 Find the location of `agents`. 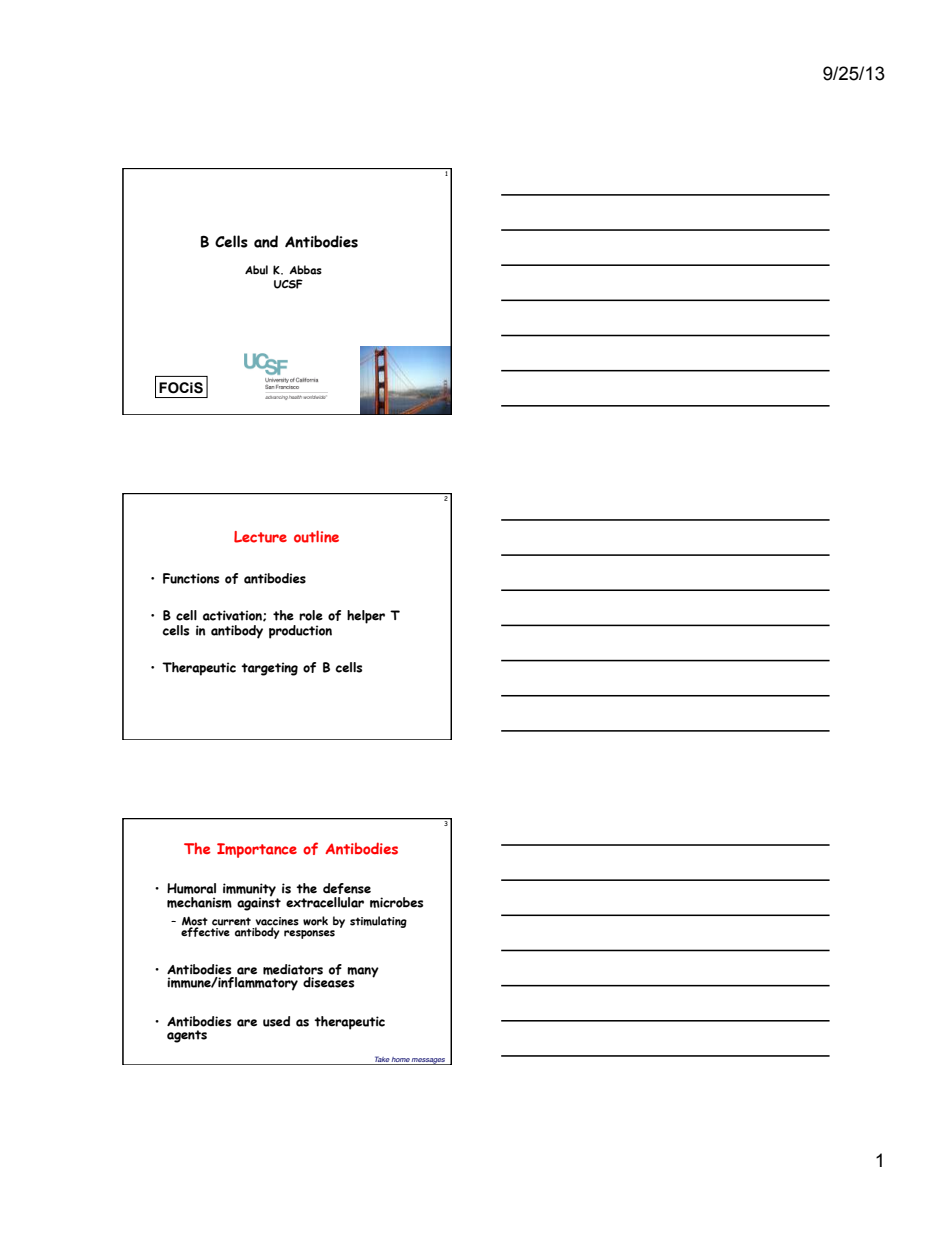

agents is located at coordinates (187, 1036).
